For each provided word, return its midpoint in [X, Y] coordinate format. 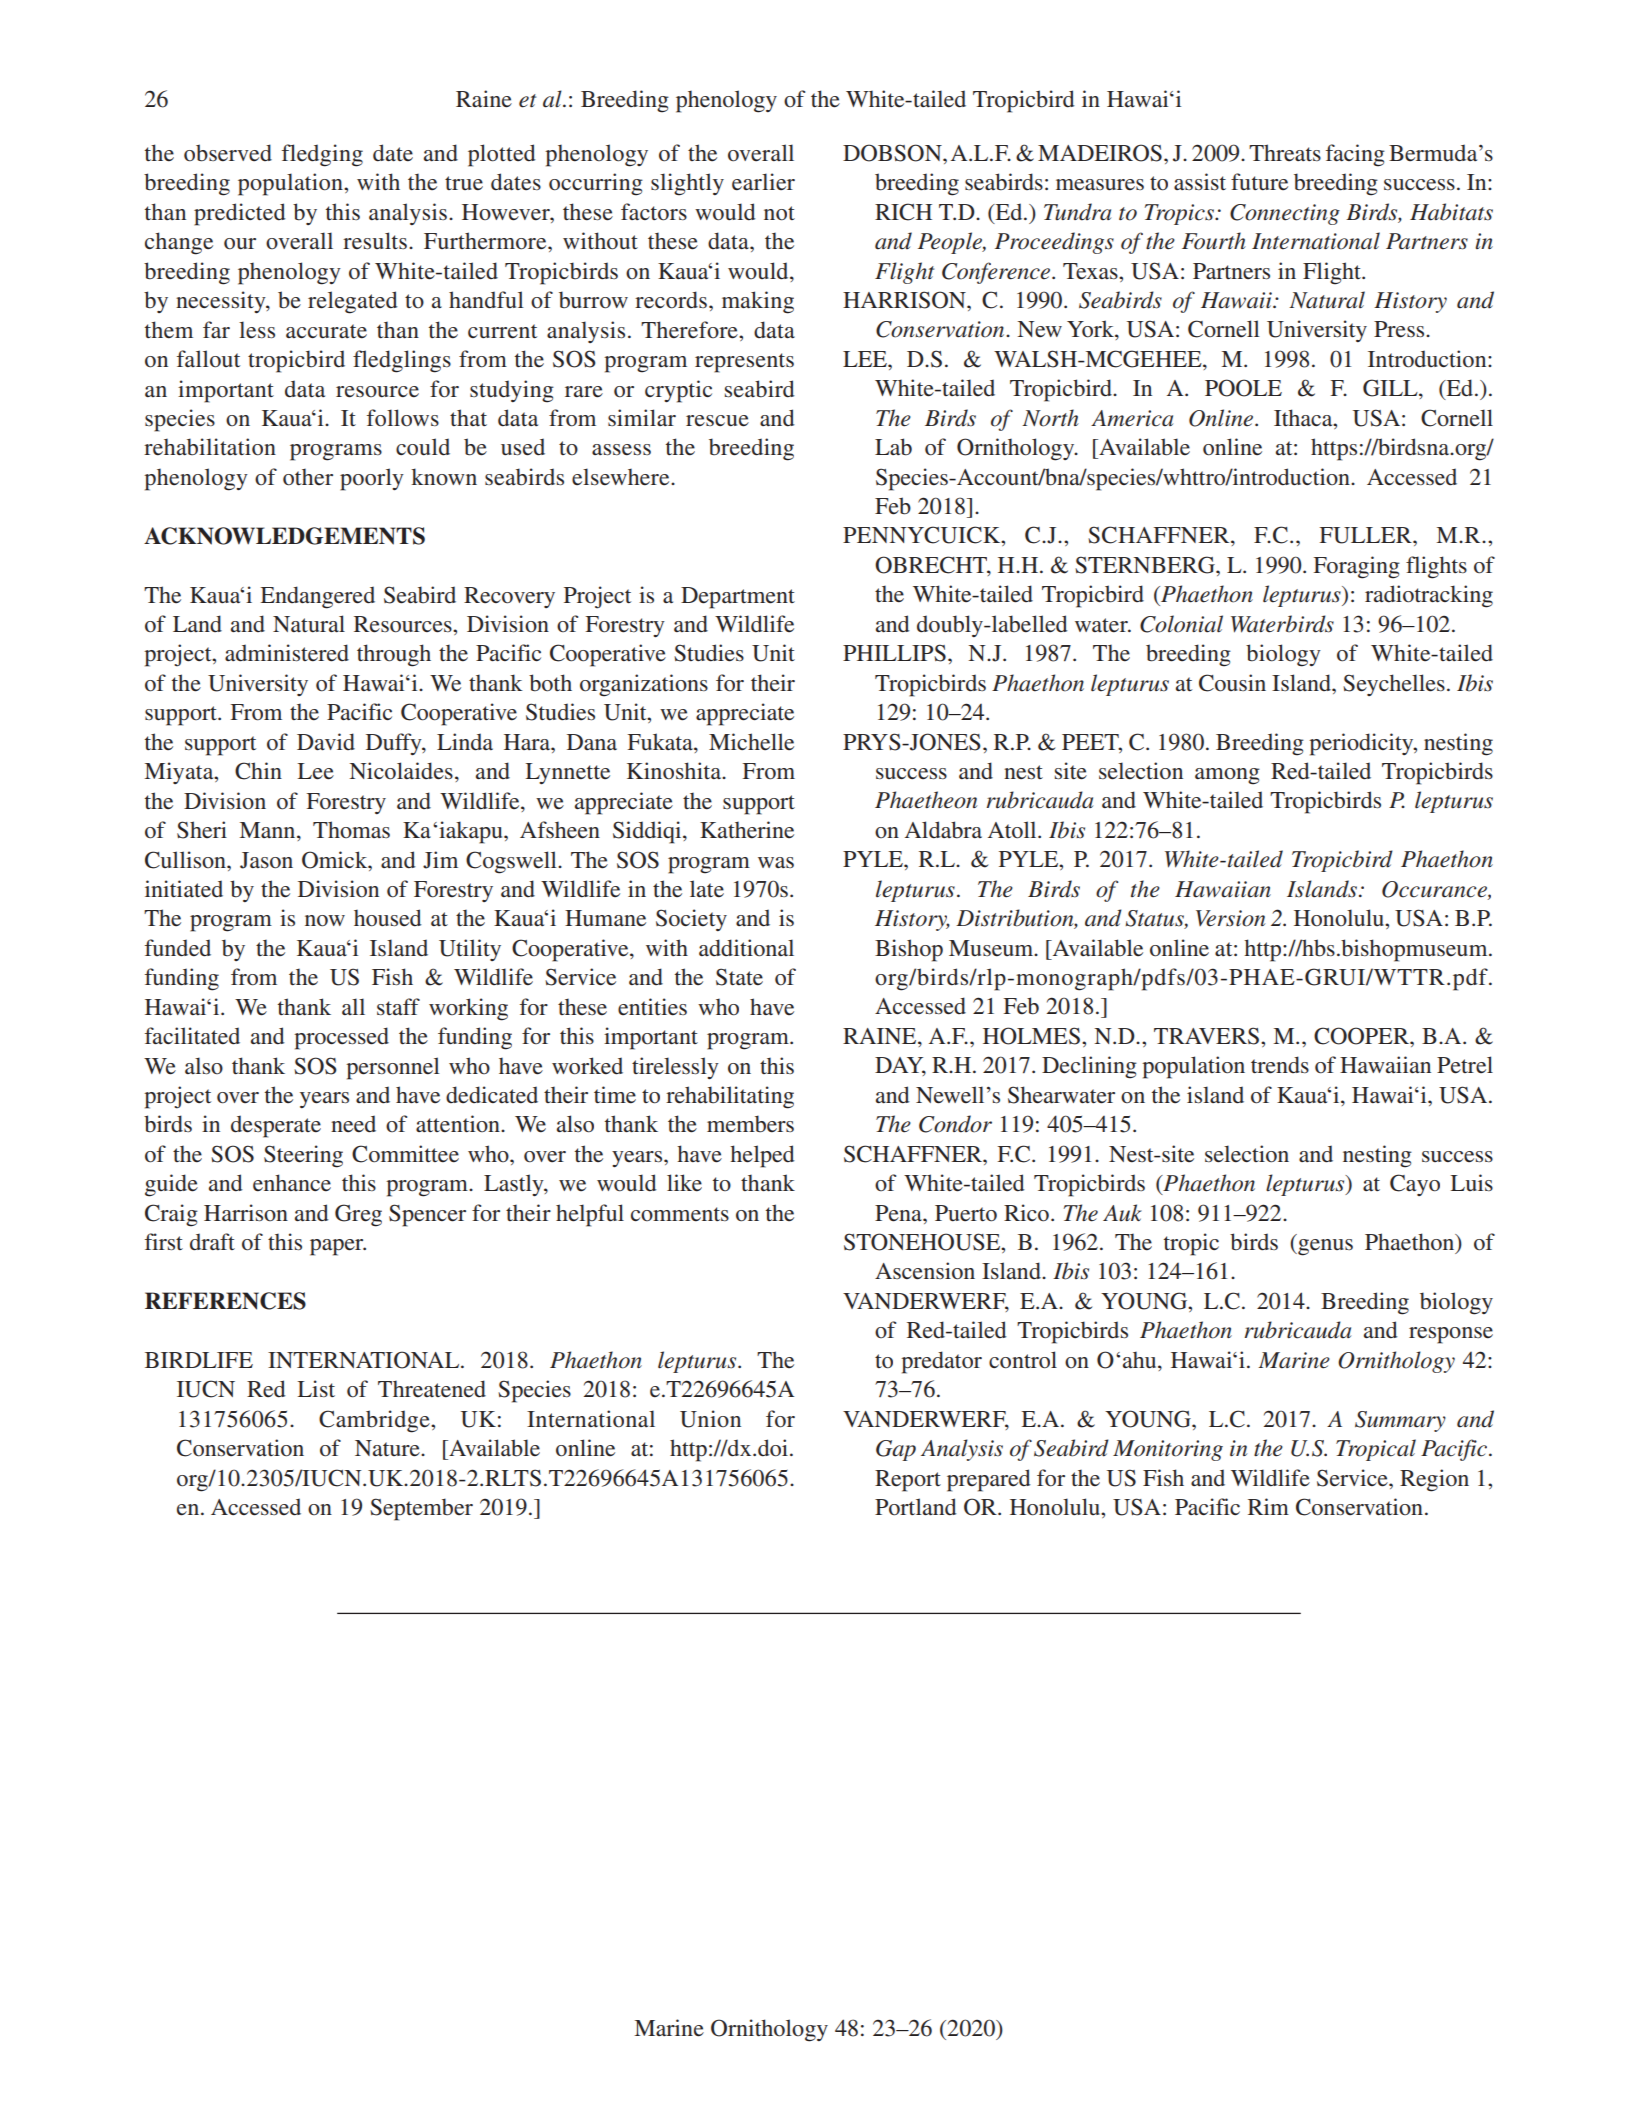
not [779, 213]
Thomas [351, 829]
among [1227, 776]
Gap [896, 1450]
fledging [322, 155]
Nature [388, 1448]
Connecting [1285, 214]
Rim [1268, 1506]
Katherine [747, 830]
